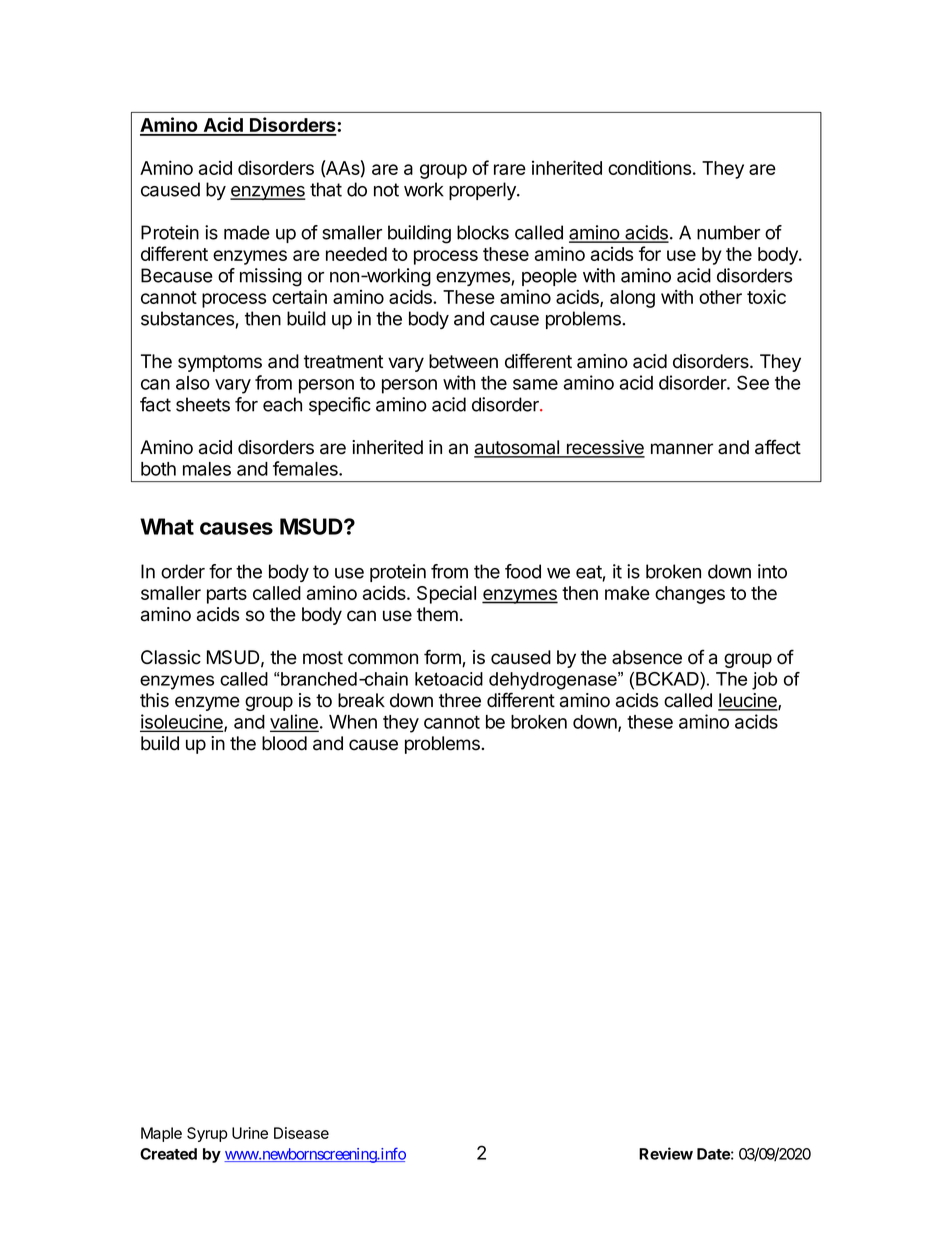 The image size is (952, 1233). Describe the element at coordinates (647, 657) in the document. I see `absence` at that location.
